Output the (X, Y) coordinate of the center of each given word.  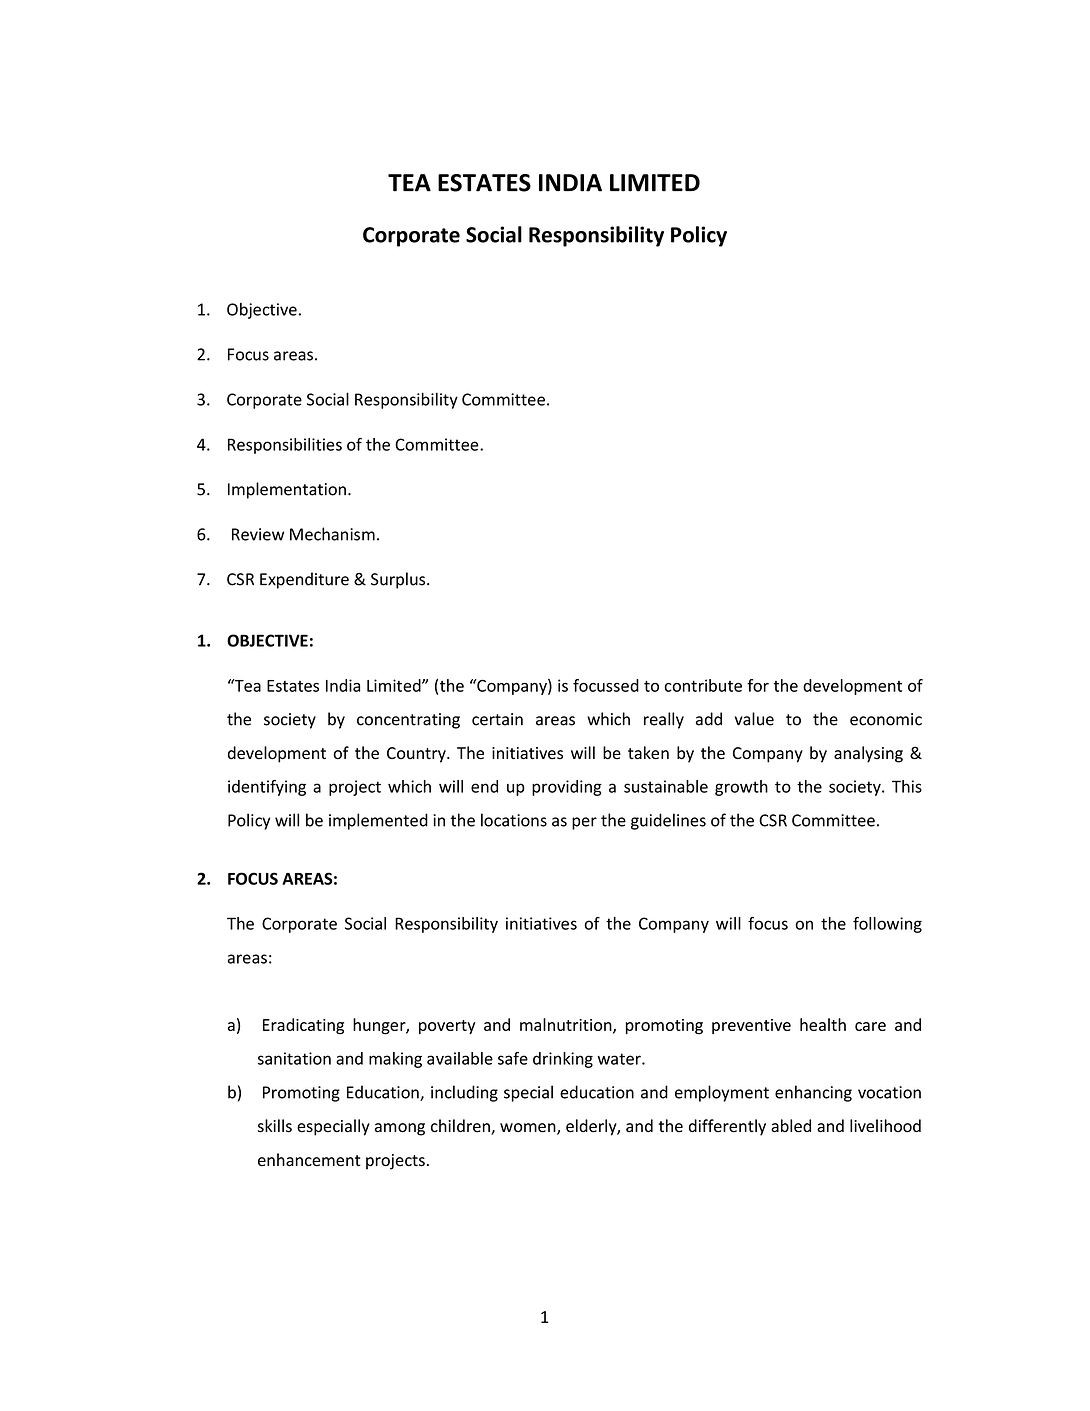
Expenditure (304, 580)
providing (567, 788)
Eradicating (303, 1026)
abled (791, 1126)
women (529, 1129)
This (907, 786)
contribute (703, 685)
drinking (563, 1060)
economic (886, 719)
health (823, 1024)
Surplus (399, 580)
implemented (378, 821)
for (758, 685)
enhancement (309, 1160)
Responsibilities (285, 446)
